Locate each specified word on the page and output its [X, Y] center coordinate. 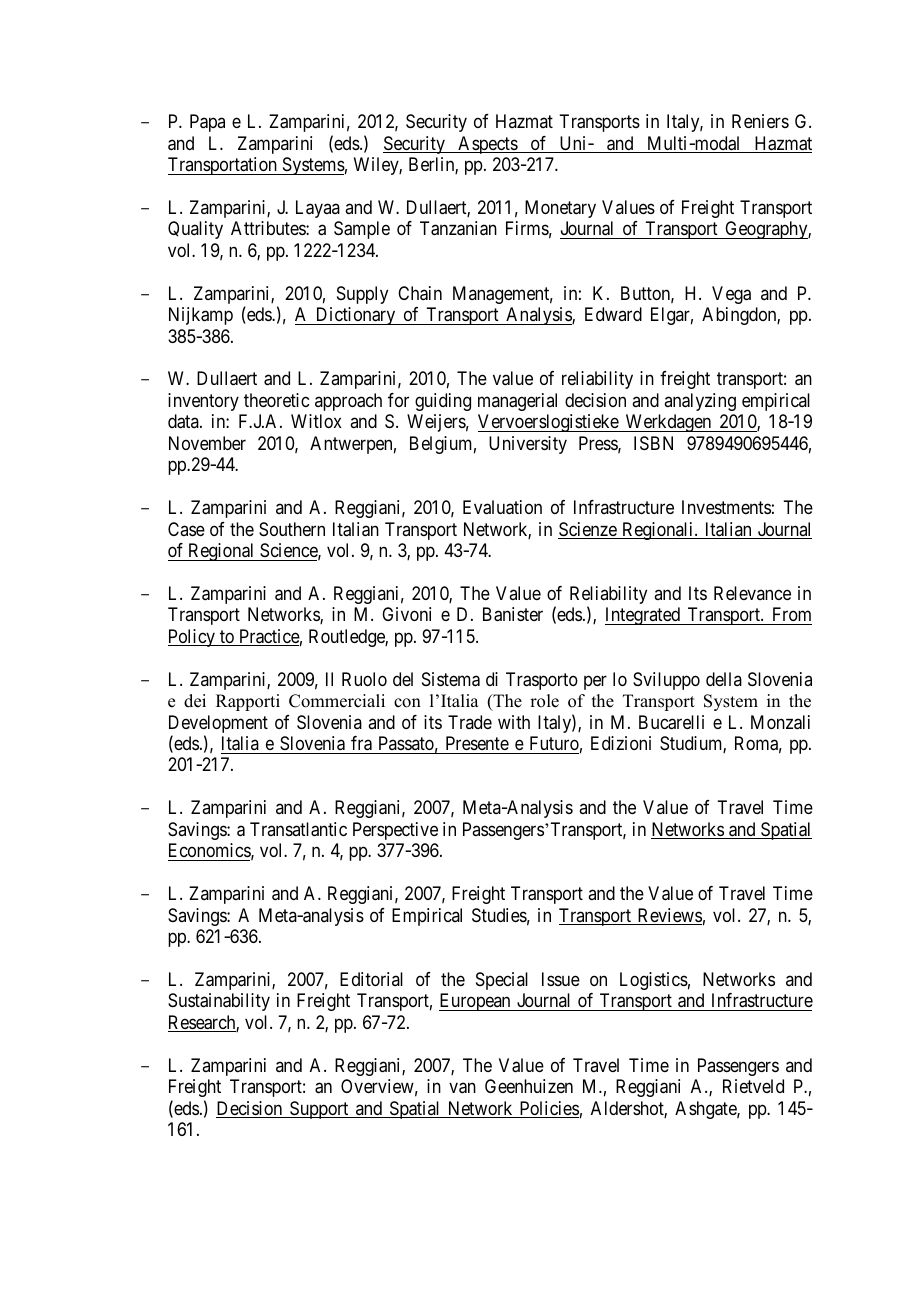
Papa [207, 123]
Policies [548, 1109]
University [528, 445]
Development [218, 725]
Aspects [487, 145]
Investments [726, 507]
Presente [477, 743]
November [207, 443]
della [724, 679]
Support [319, 1110]
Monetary [560, 209]
